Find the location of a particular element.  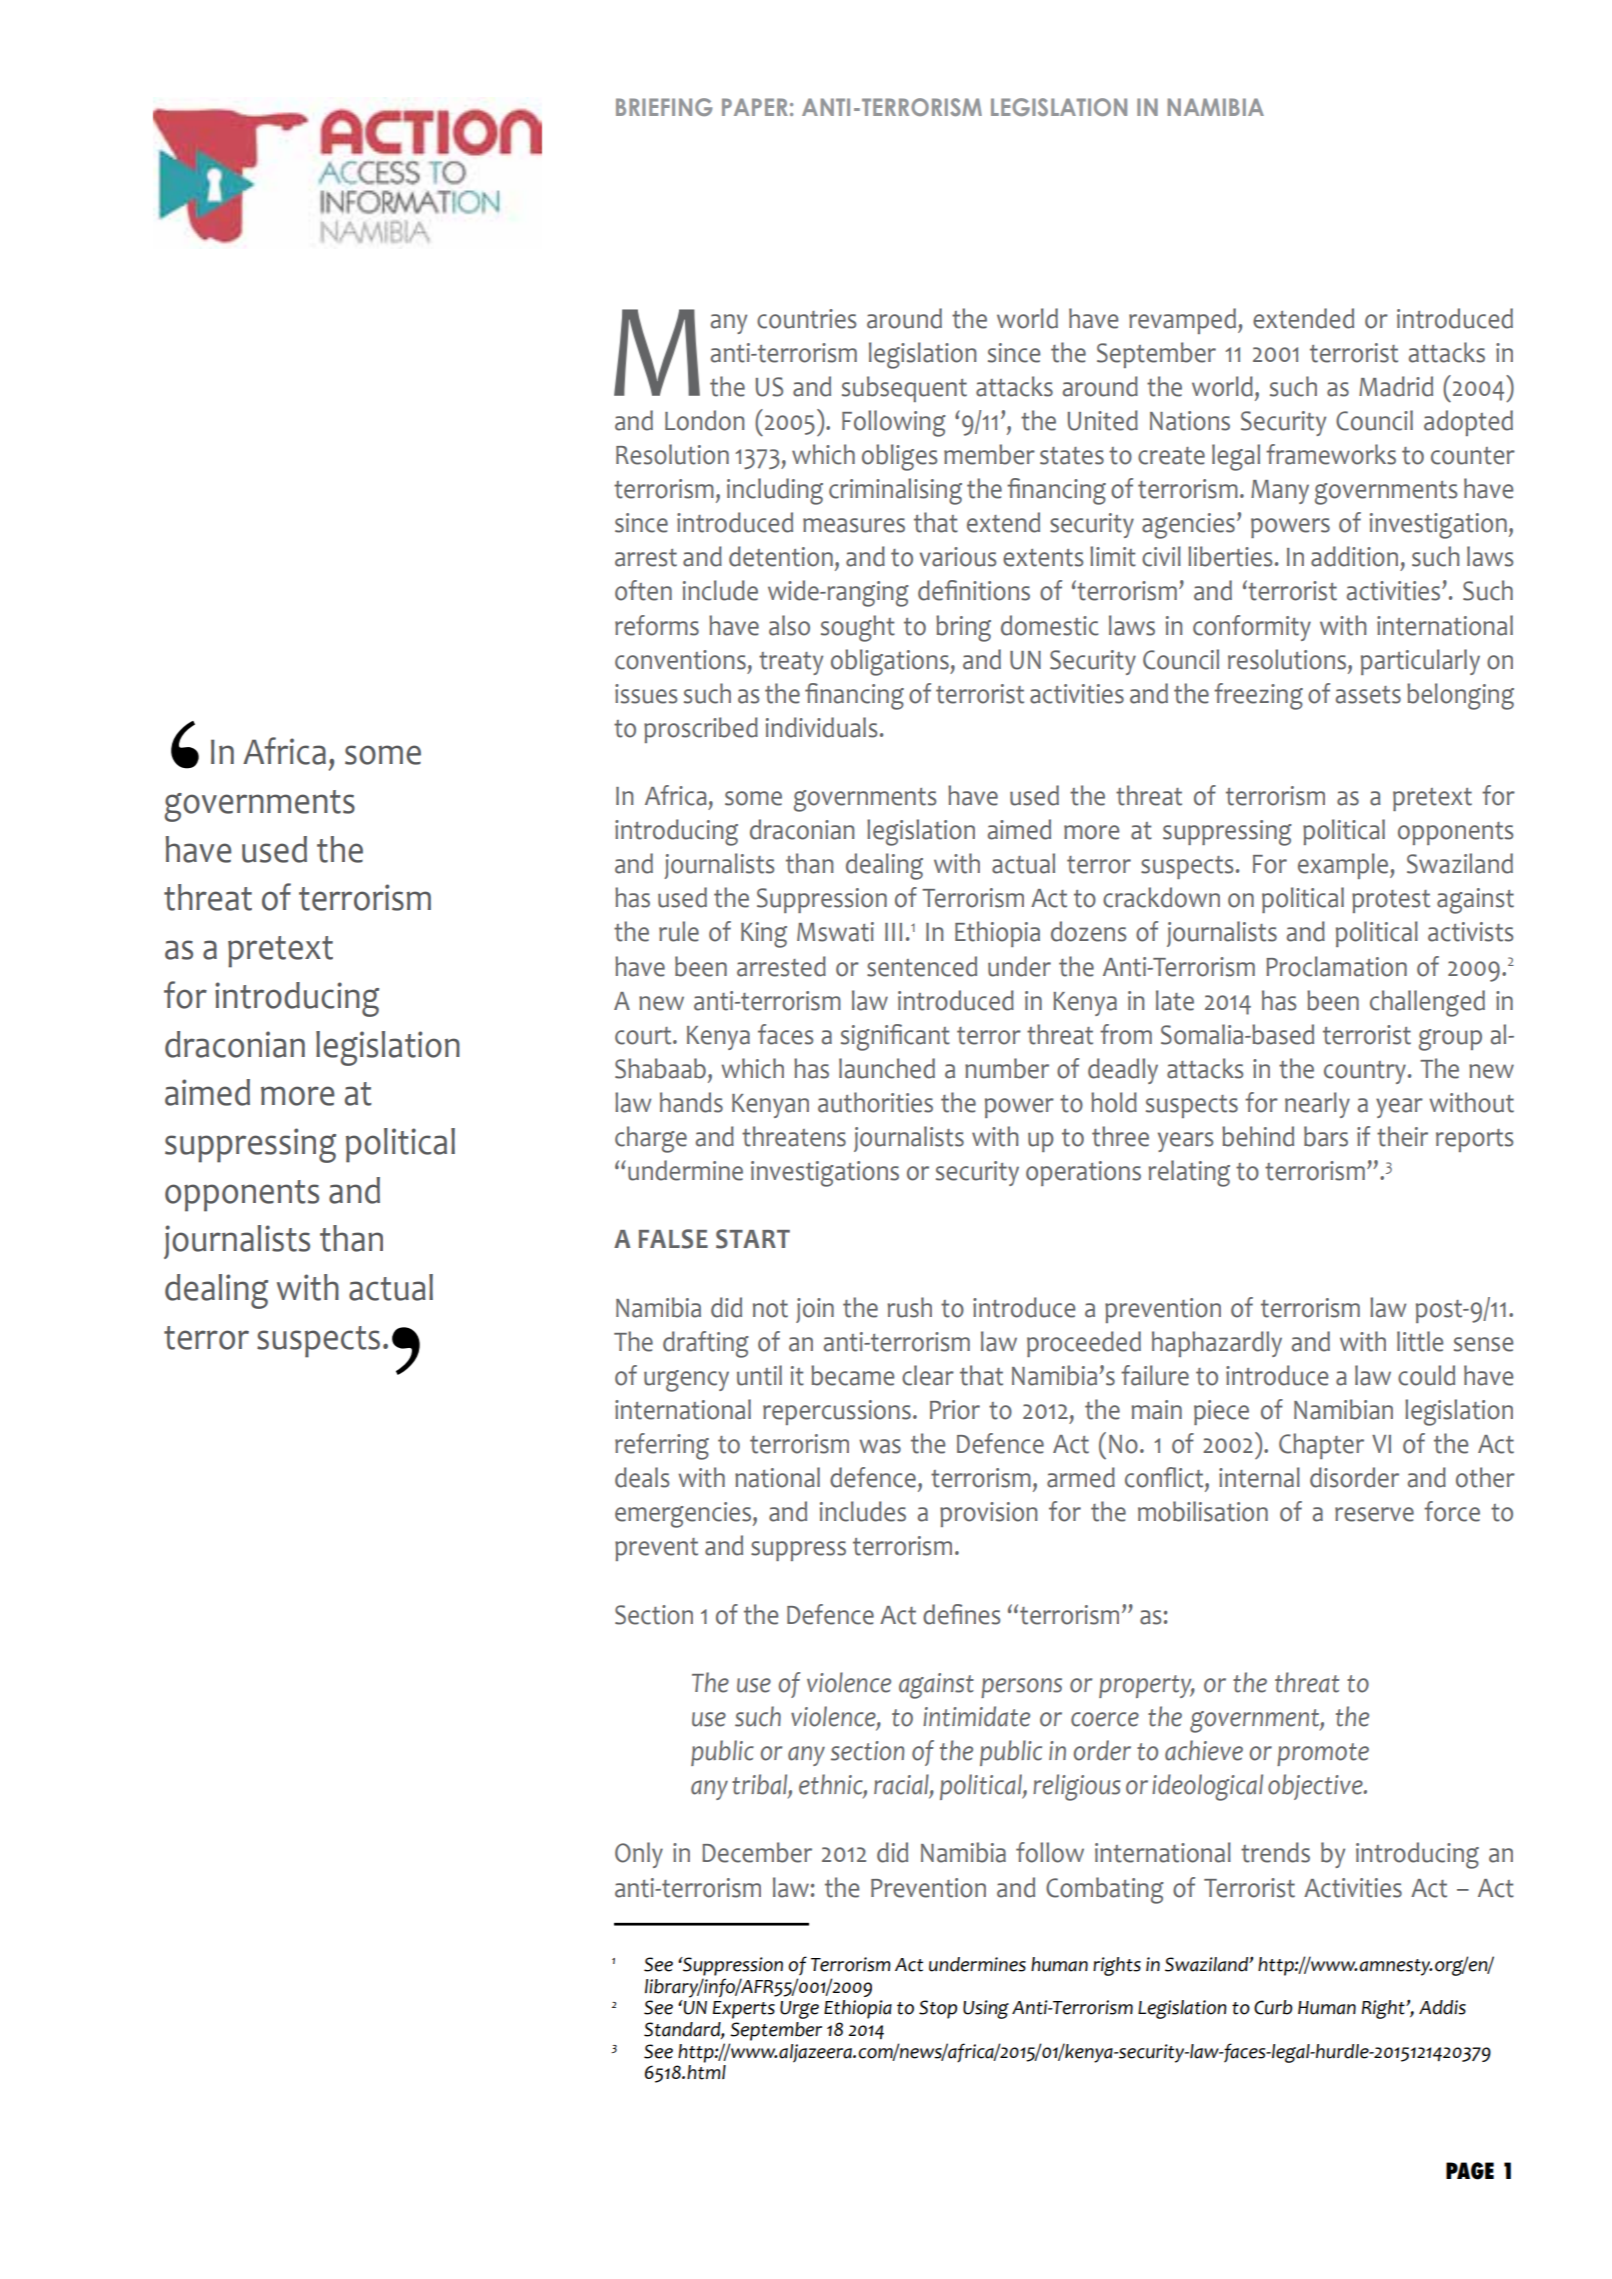

example is located at coordinates (1344, 866).
